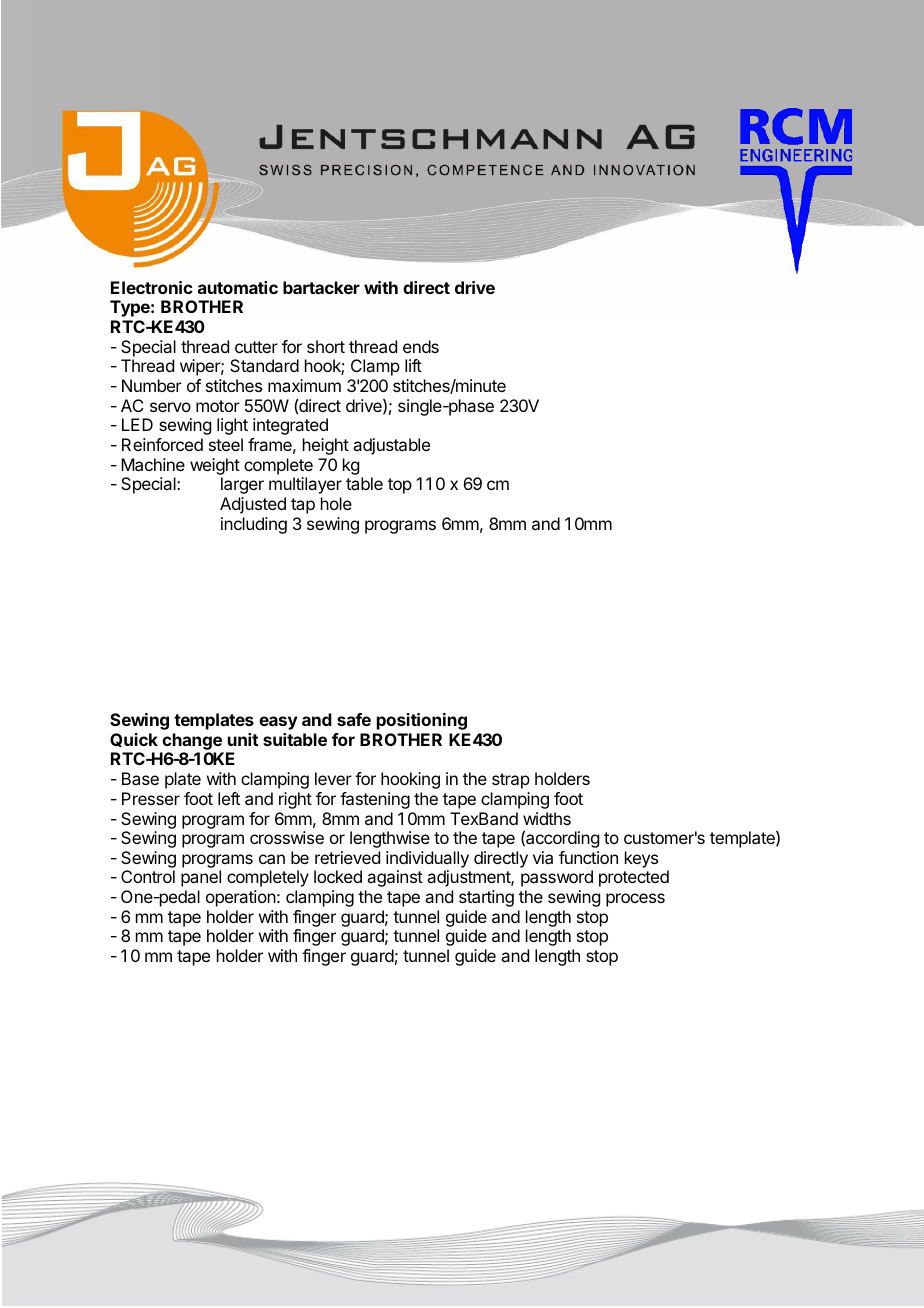  I want to click on Electronic, so click(152, 287).
